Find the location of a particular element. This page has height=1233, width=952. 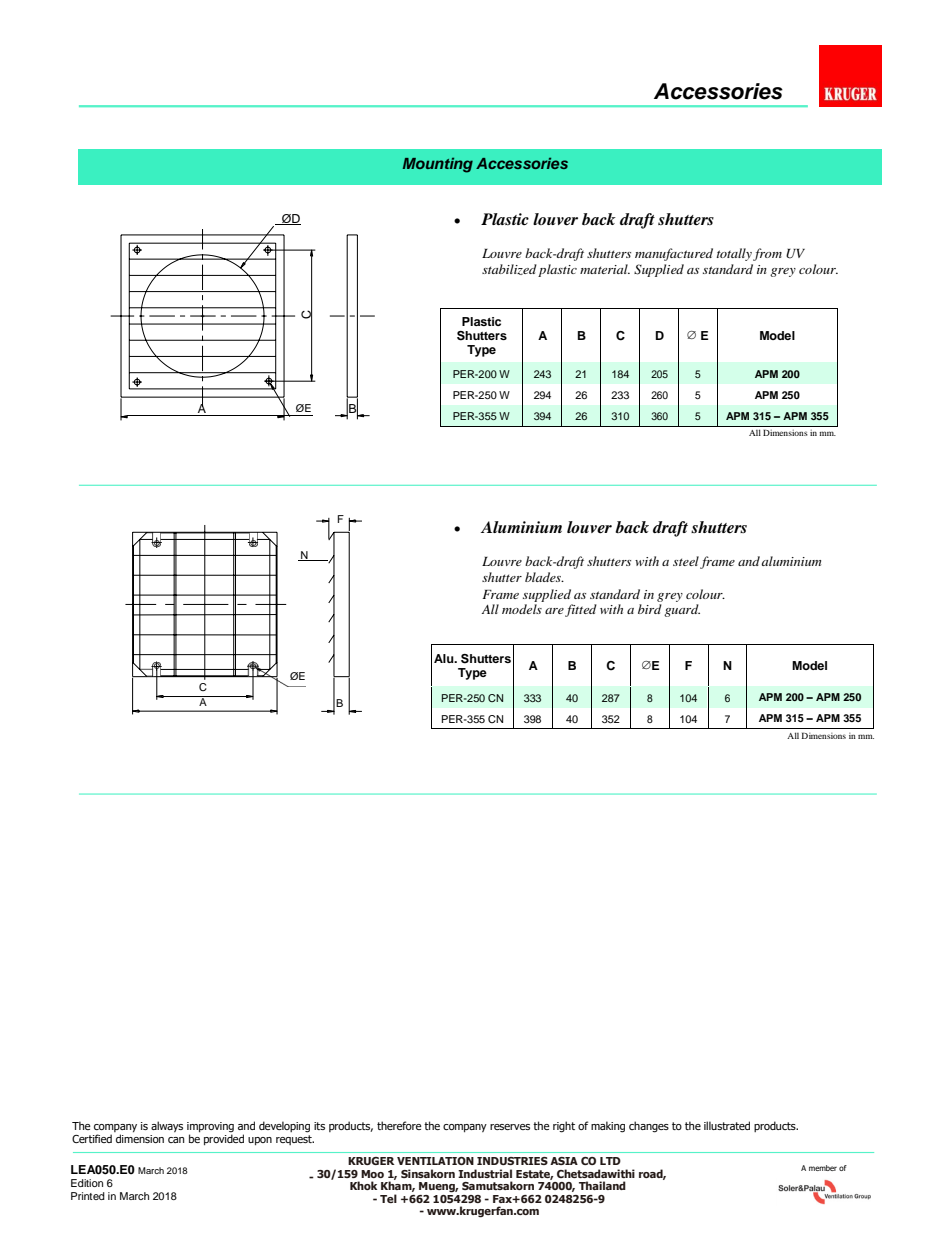

illustrated is located at coordinates (727, 1125).
